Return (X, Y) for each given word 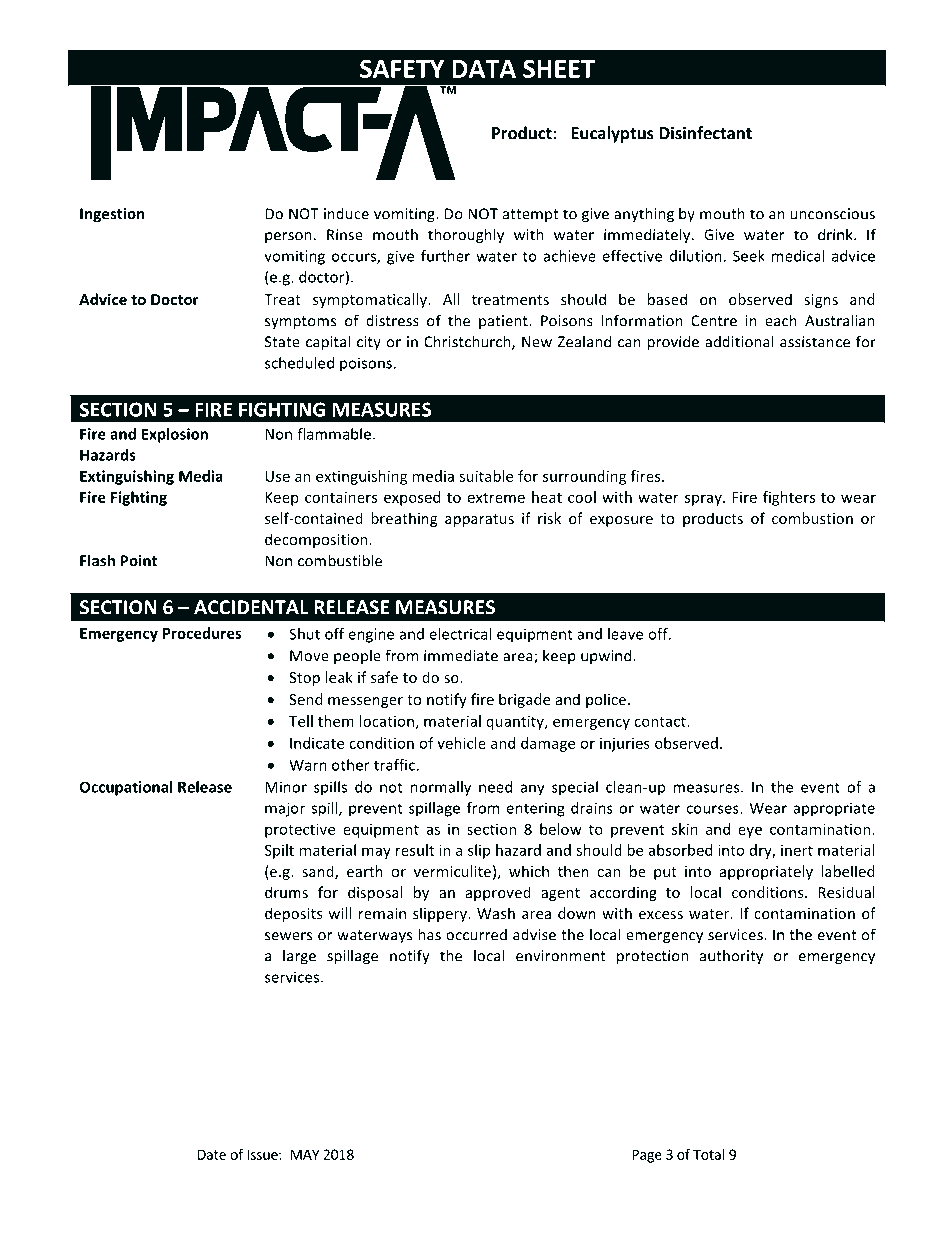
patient (504, 322)
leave (625, 634)
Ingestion (112, 215)
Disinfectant (705, 133)
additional (739, 341)
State (282, 342)
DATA (484, 69)
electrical (460, 634)
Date (212, 1154)
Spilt (279, 851)
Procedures (202, 633)
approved (498, 893)
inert (797, 850)
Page (647, 1157)
